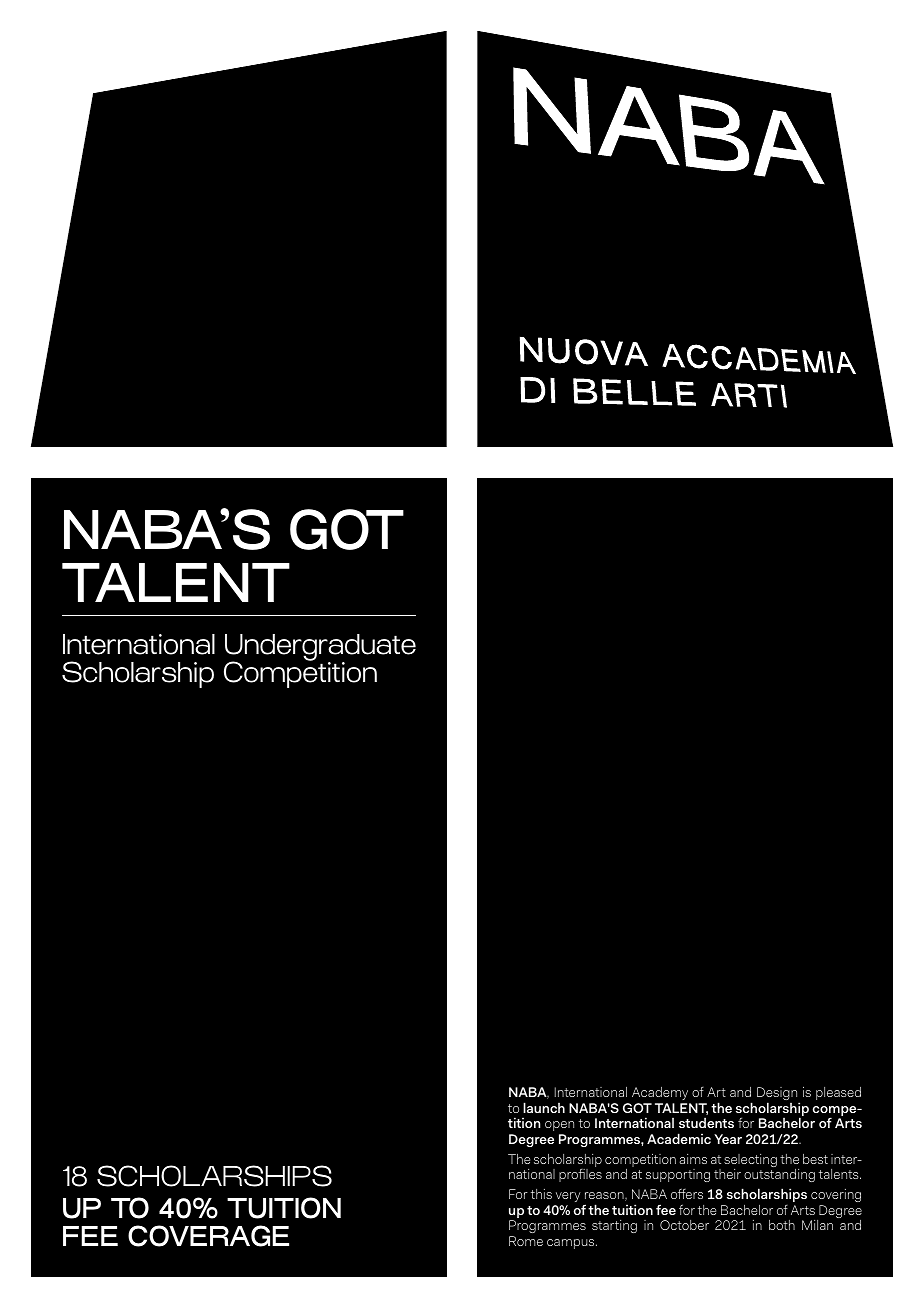 This document has height=1308, width=924. What do you see at coordinates (782, 1225) in the document?
I see `both` at bounding box center [782, 1225].
